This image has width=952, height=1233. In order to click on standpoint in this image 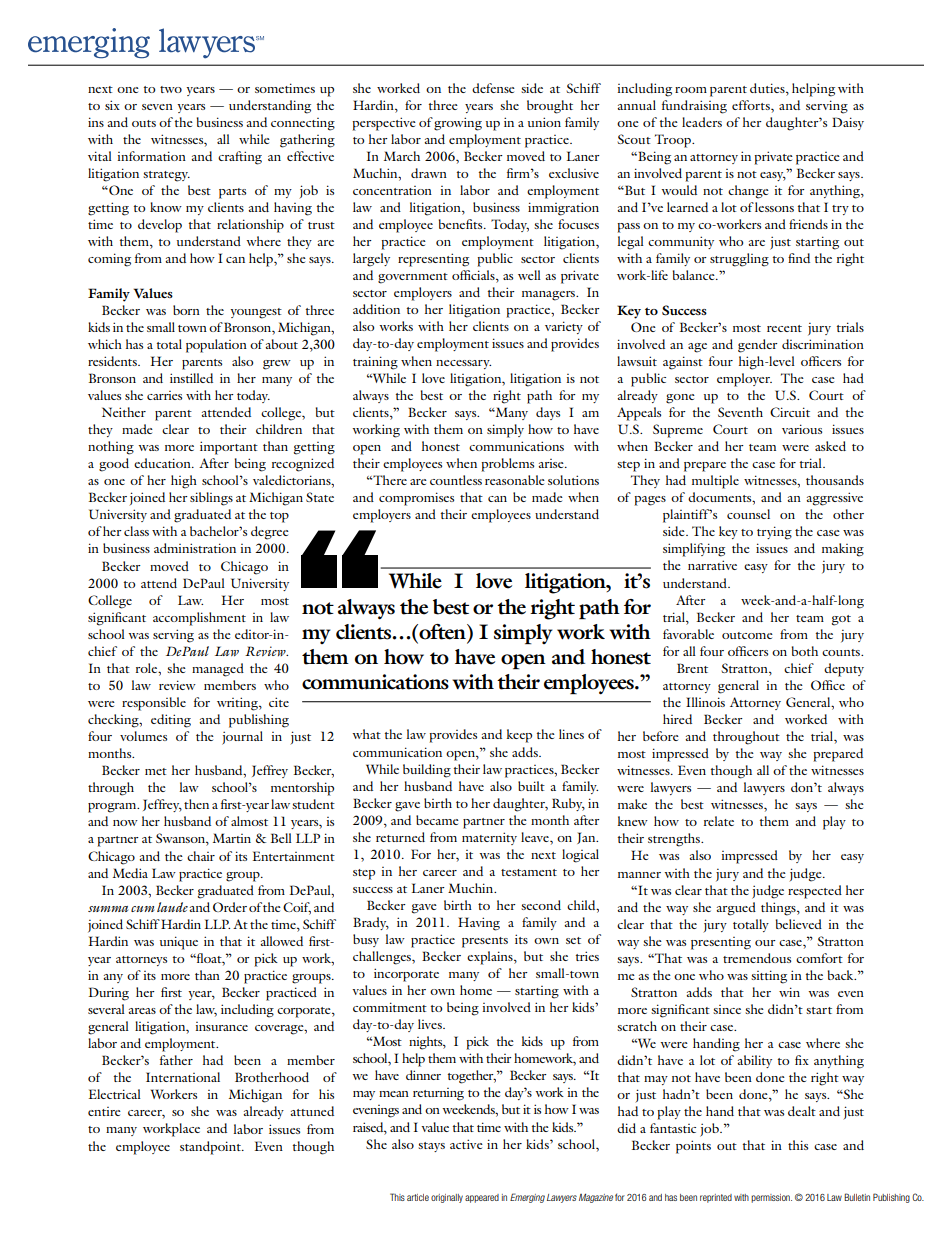, I will do `click(211, 1148)`.
